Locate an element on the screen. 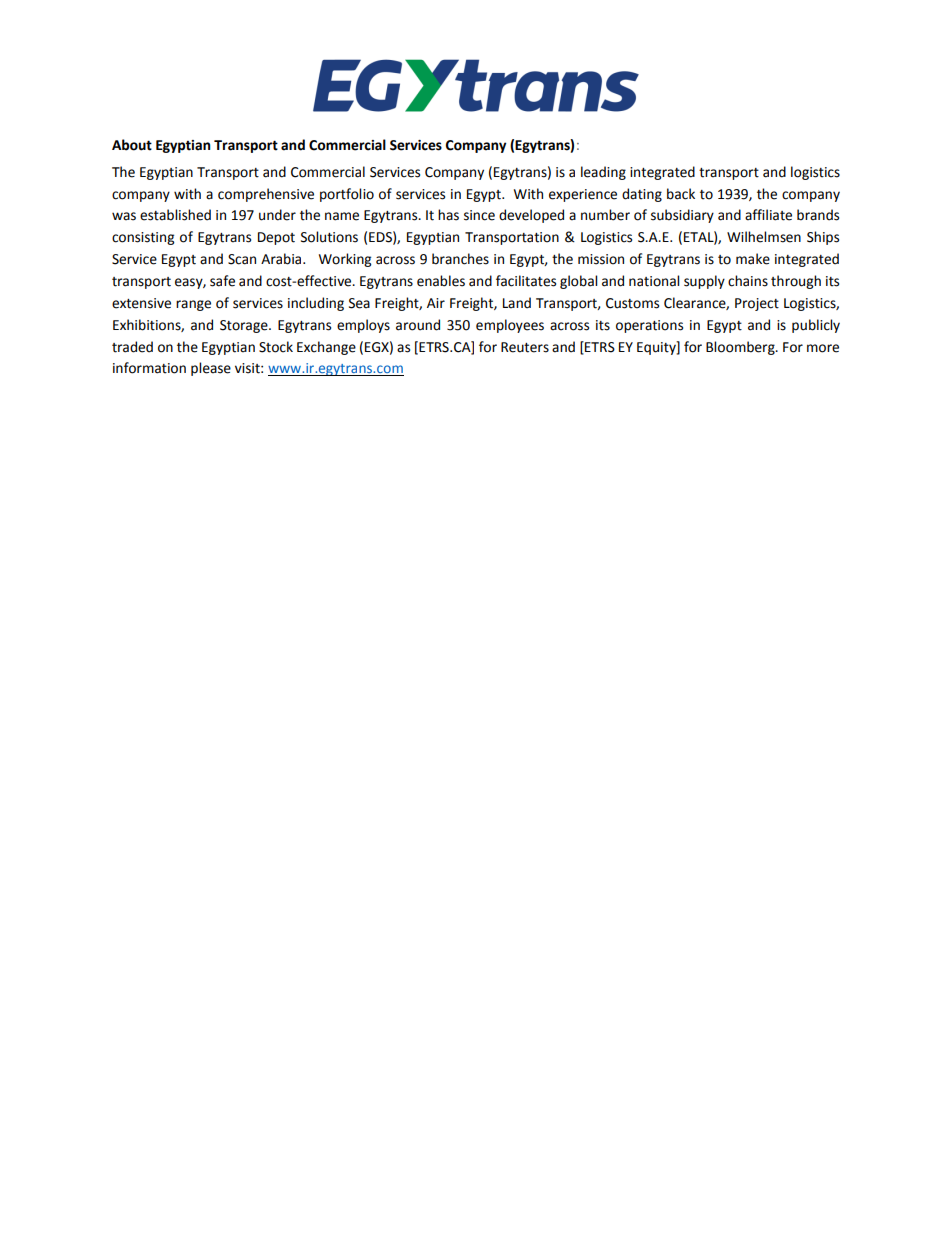  back is located at coordinates (681, 194).
